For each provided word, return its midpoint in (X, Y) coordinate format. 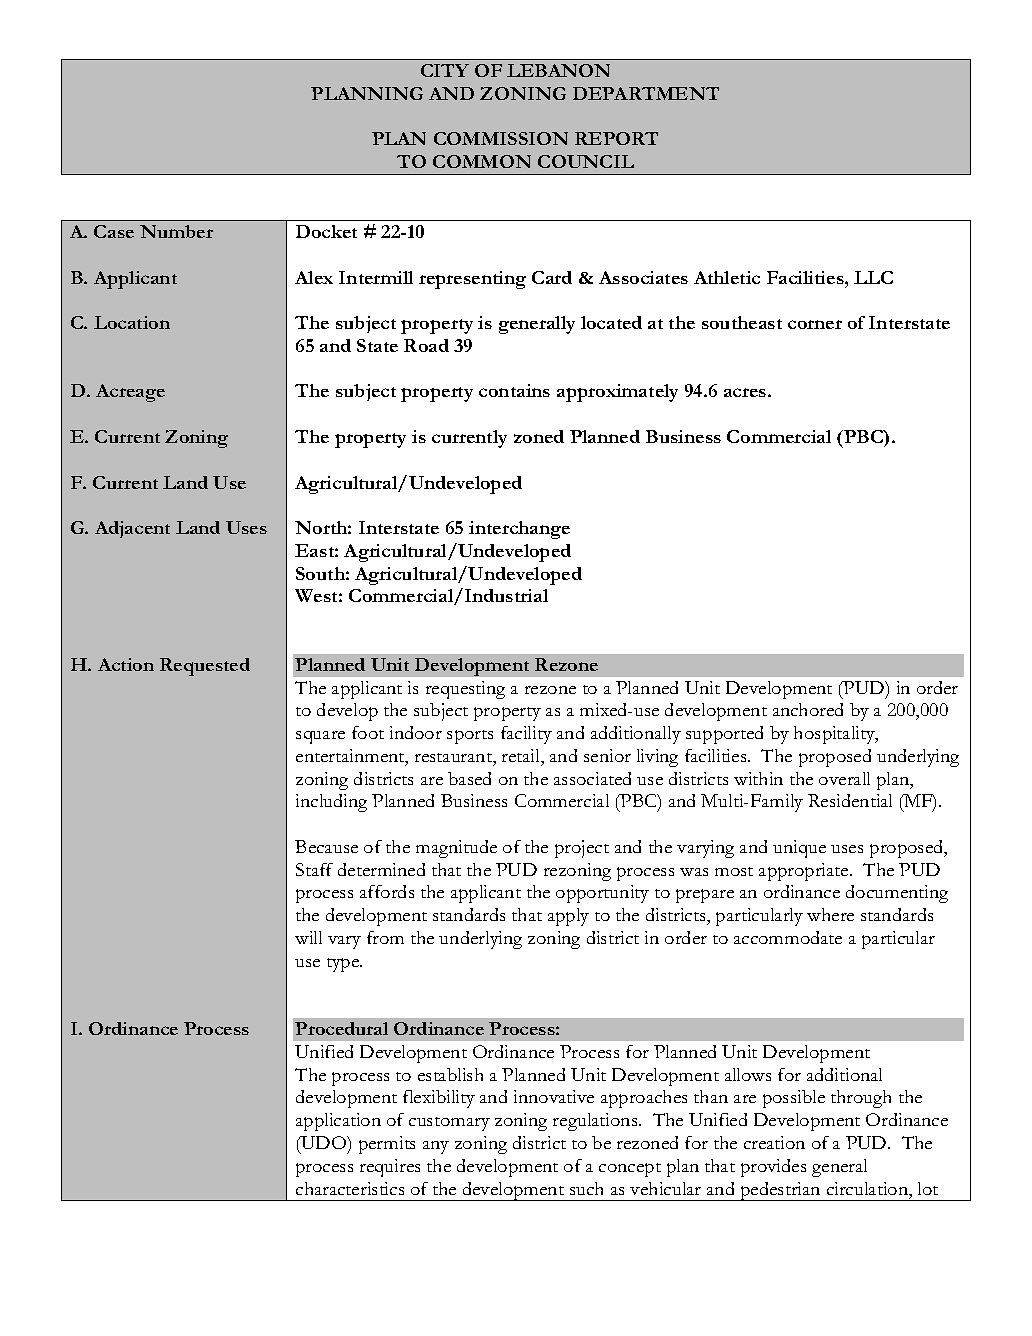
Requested (205, 667)
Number (176, 231)
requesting (465, 690)
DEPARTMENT (646, 93)
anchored (808, 709)
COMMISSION (501, 138)
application (338, 1122)
